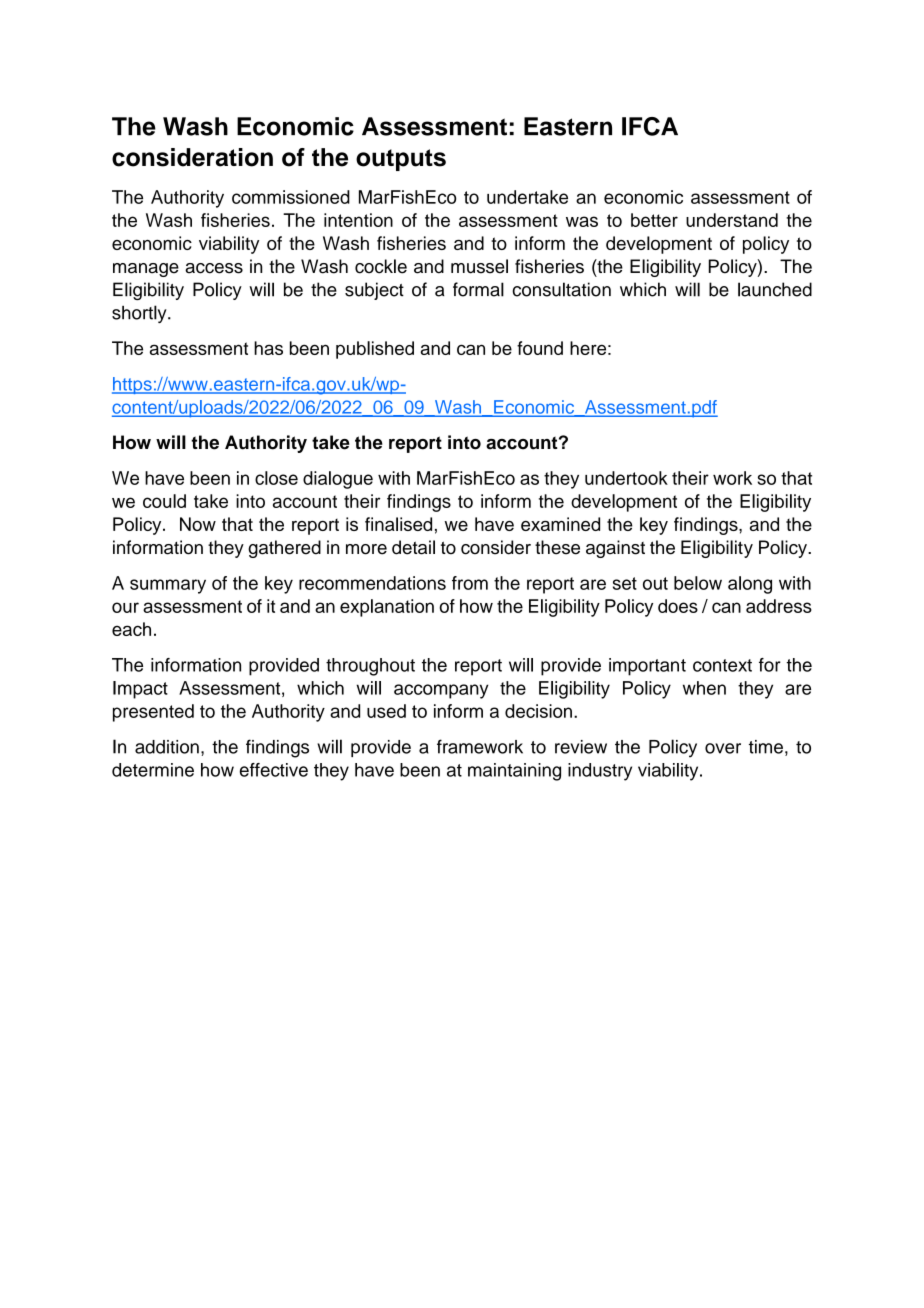 Image resolution: width=924 pixels, height=1308 pixels. Describe the element at coordinates (276, 478) in the screenshot. I see `close` at that location.
